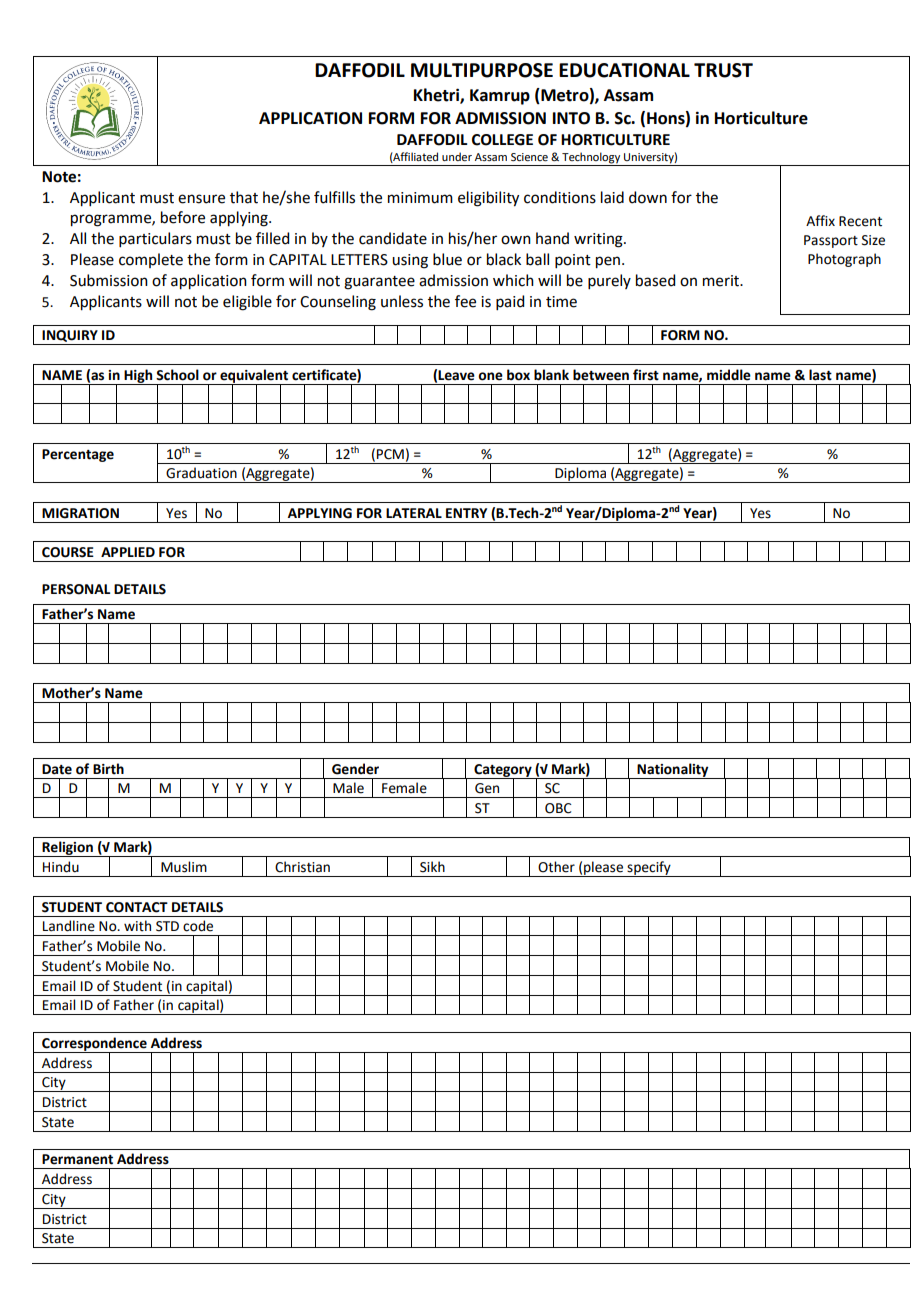 This document has width=924, height=1307. What do you see at coordinates (77, 1159) in the document?
I see `Permanent` at bounding box center [77, 1159].
